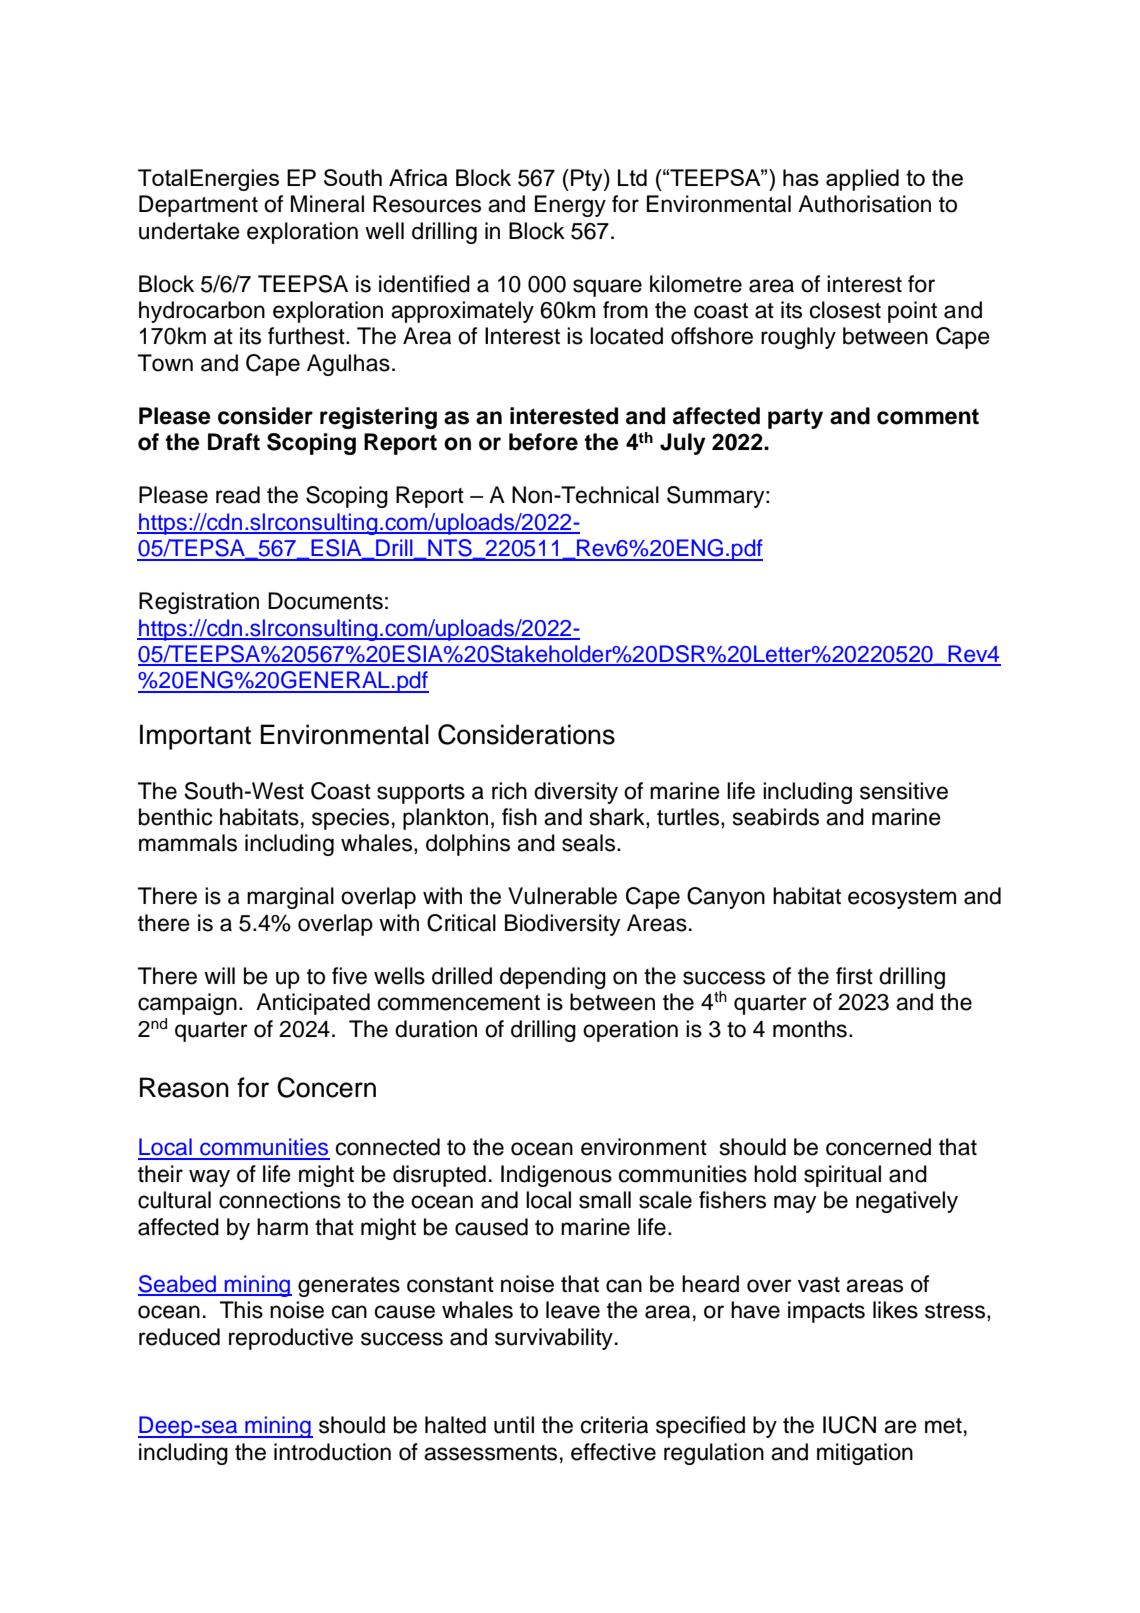 The image size is (1140, 1613). What do you see at coordinates (238, 495) in the screenshot?
I see `read` at bounding box center [238, 495].
